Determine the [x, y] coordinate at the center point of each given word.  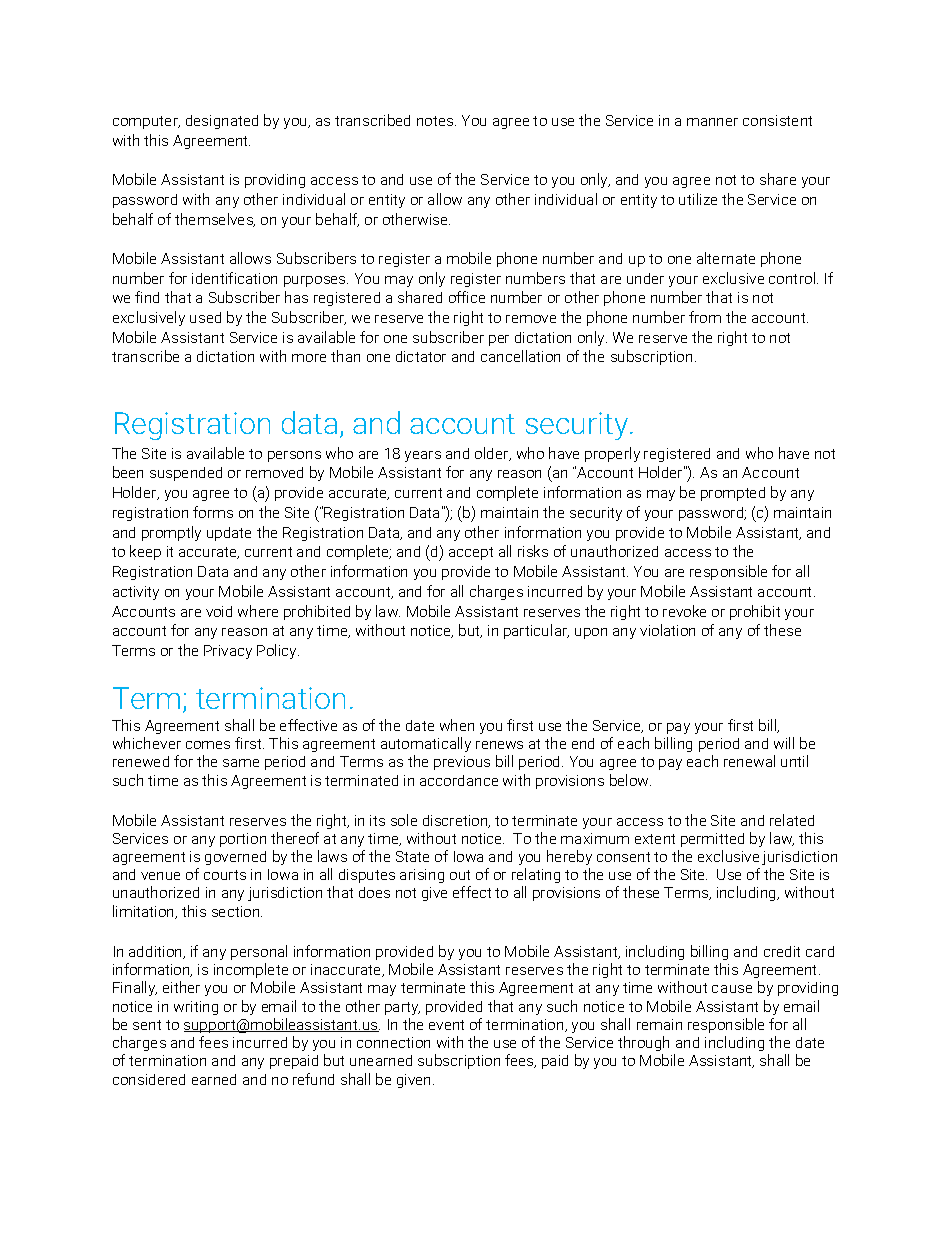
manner [712, 122]
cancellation [520, 356]
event [446, 1025]
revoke [684, 611]
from [705, 317]
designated [222, 122]
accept [471, 553]
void [219, 611]
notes [436, 121]
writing [196, 1008]
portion [243, 840]
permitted [712, 840]
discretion [456, 821]
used [205, 317]
